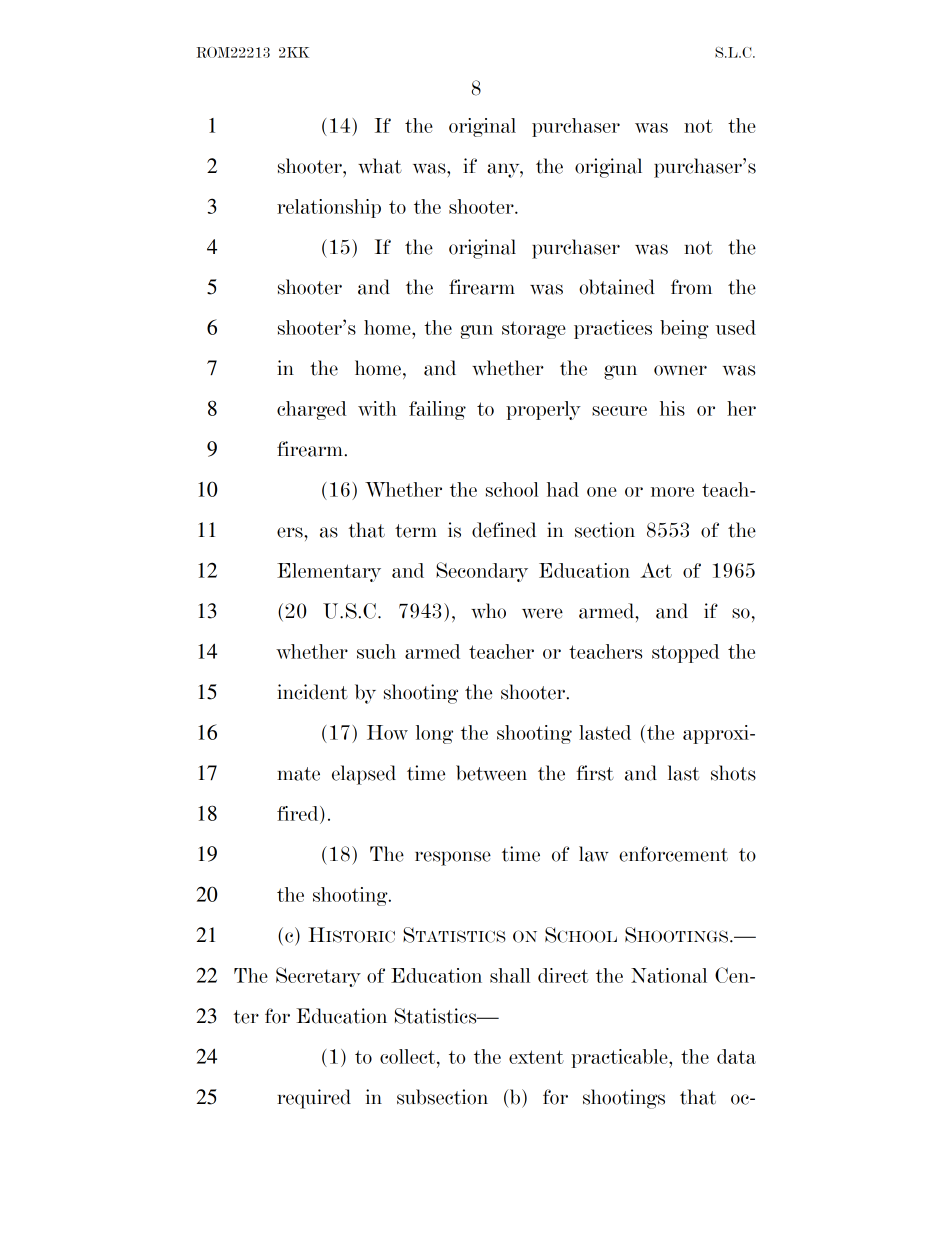 The image size is (952, 1233). Describe the element at coordinates (534, 330) in the screenshot. I see `storage` at that location.
